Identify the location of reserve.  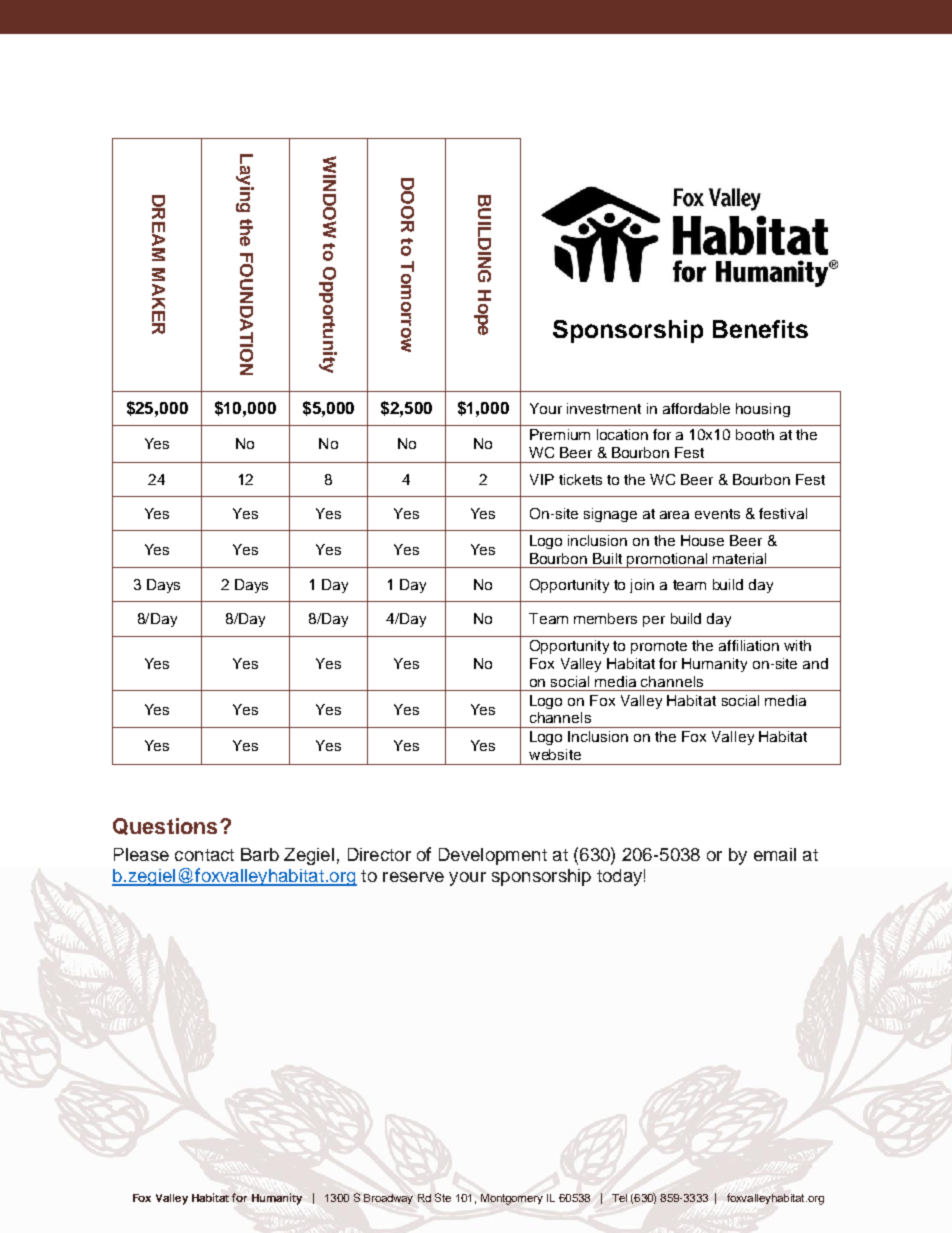
(413, 877).
